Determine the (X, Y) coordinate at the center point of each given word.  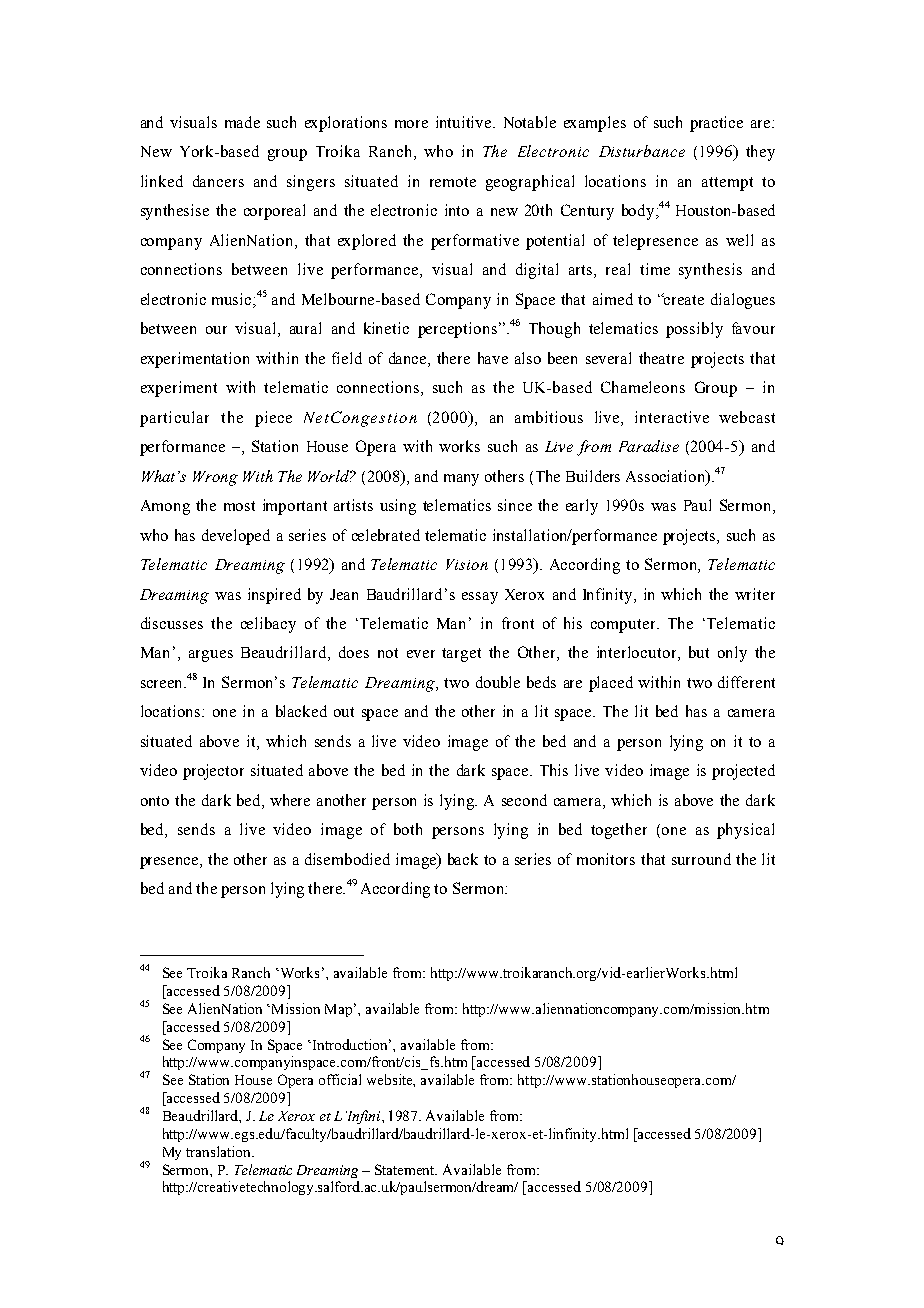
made (242, 122)
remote (453, 182)
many (461, 480)
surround (701, 859)
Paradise (649, 446)
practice (716, 124)
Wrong (215, 478)
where (290, 800)
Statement (406, 1169)
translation (220, 1151)
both (408, 829)
